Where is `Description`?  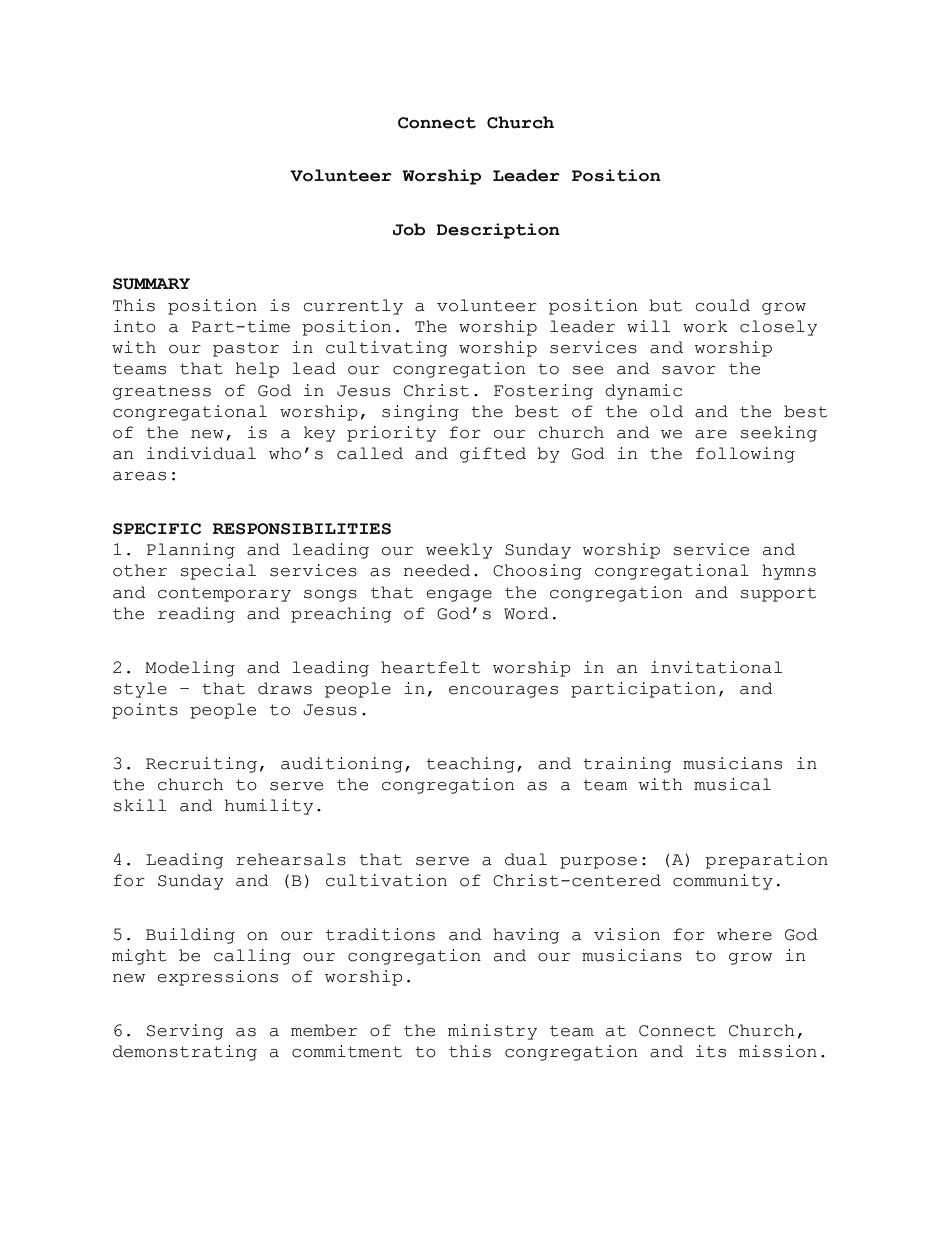 Description is located at coordinates (498, 231).
